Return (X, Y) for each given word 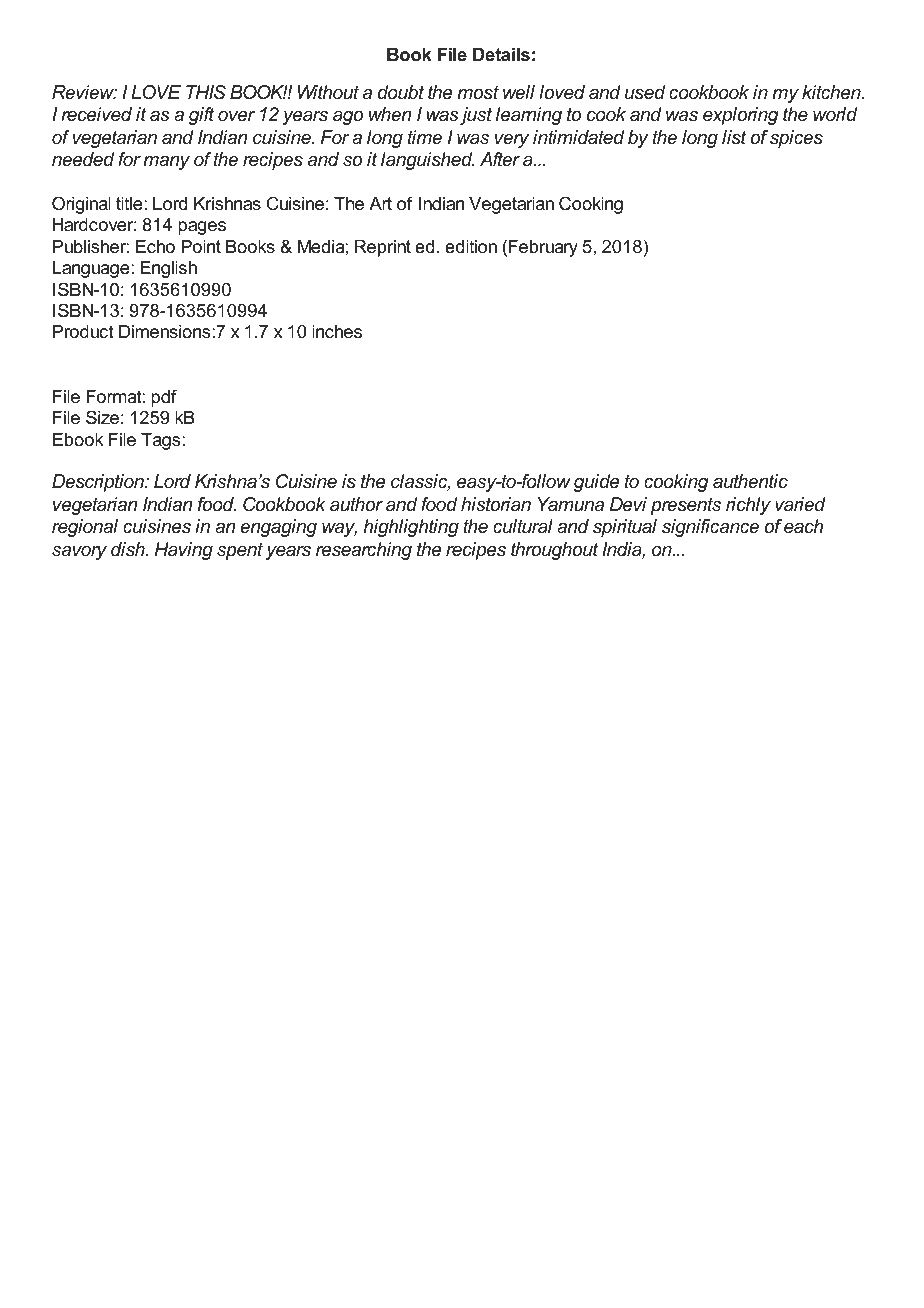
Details (501, 55)
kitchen (832, 92)
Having (184, 551)
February (543, 248)
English (168, 269)
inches (337, 332)
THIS (206, 92)
